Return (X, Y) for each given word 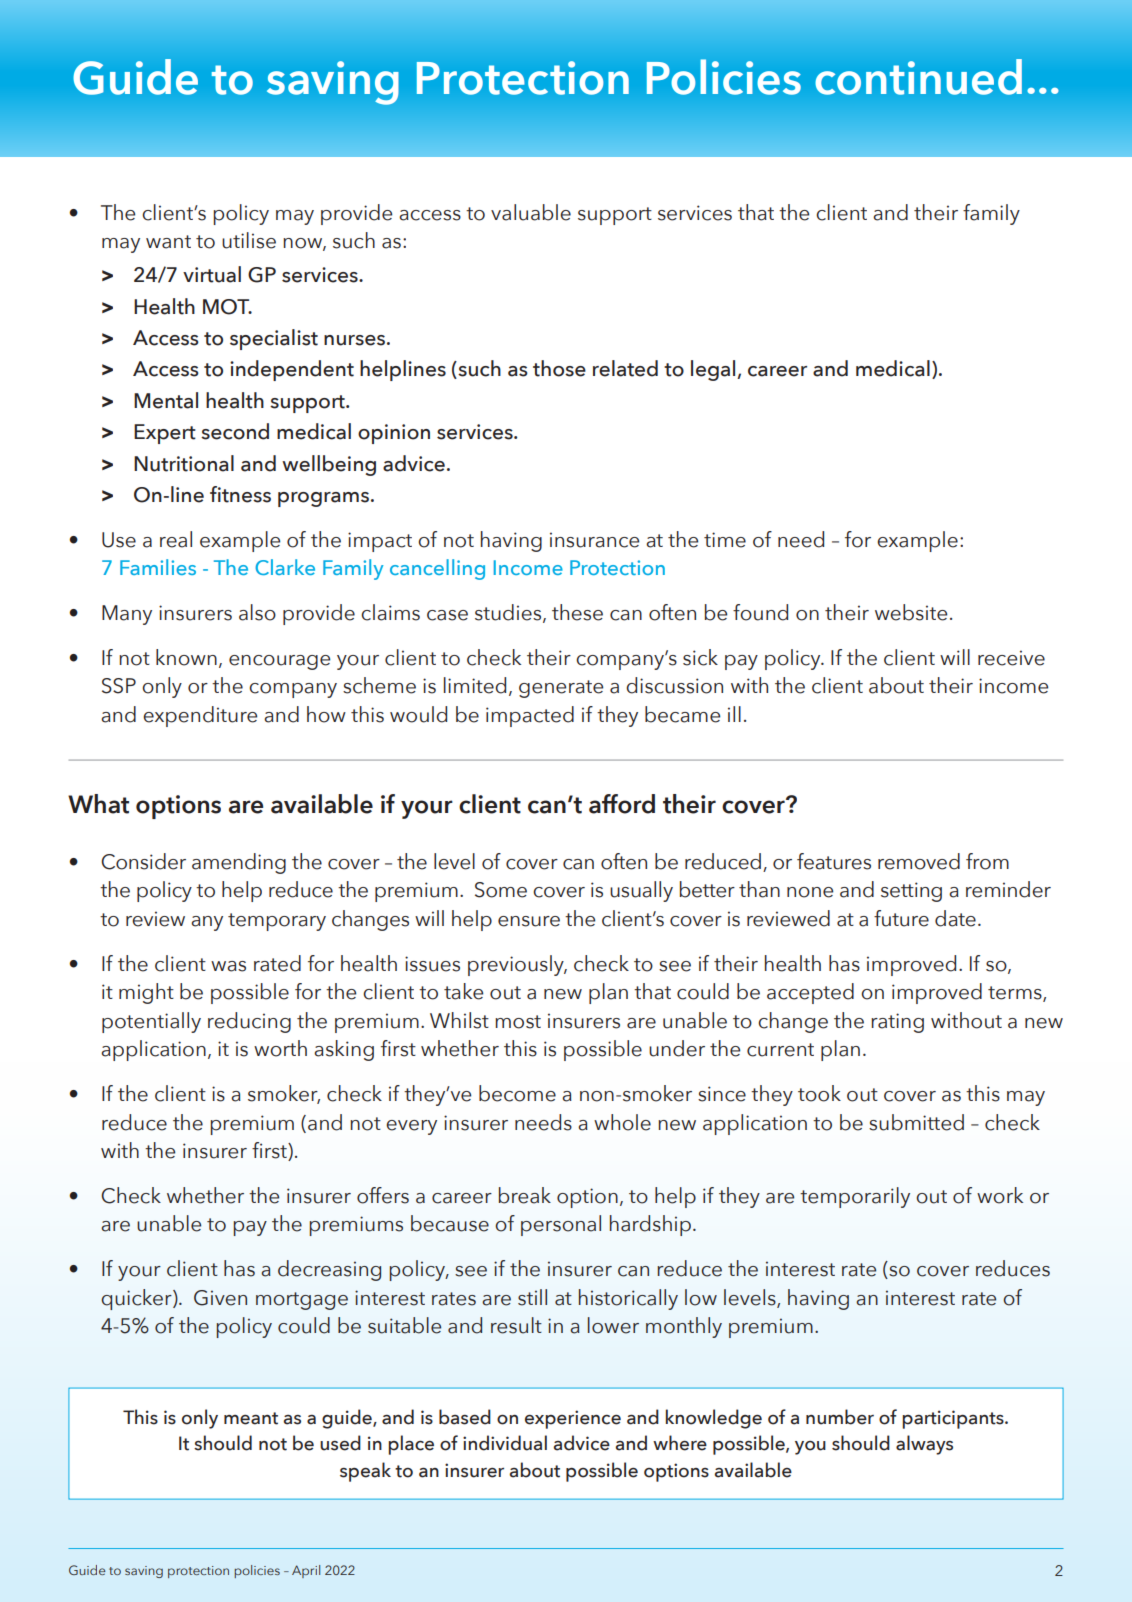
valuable (531, 212)
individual (505, 1443)
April (306, 1571)
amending (239, 863)
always (924, 1445)
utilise (249, 240)
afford (622, 804)
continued (919, 77)
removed (919, 861)
